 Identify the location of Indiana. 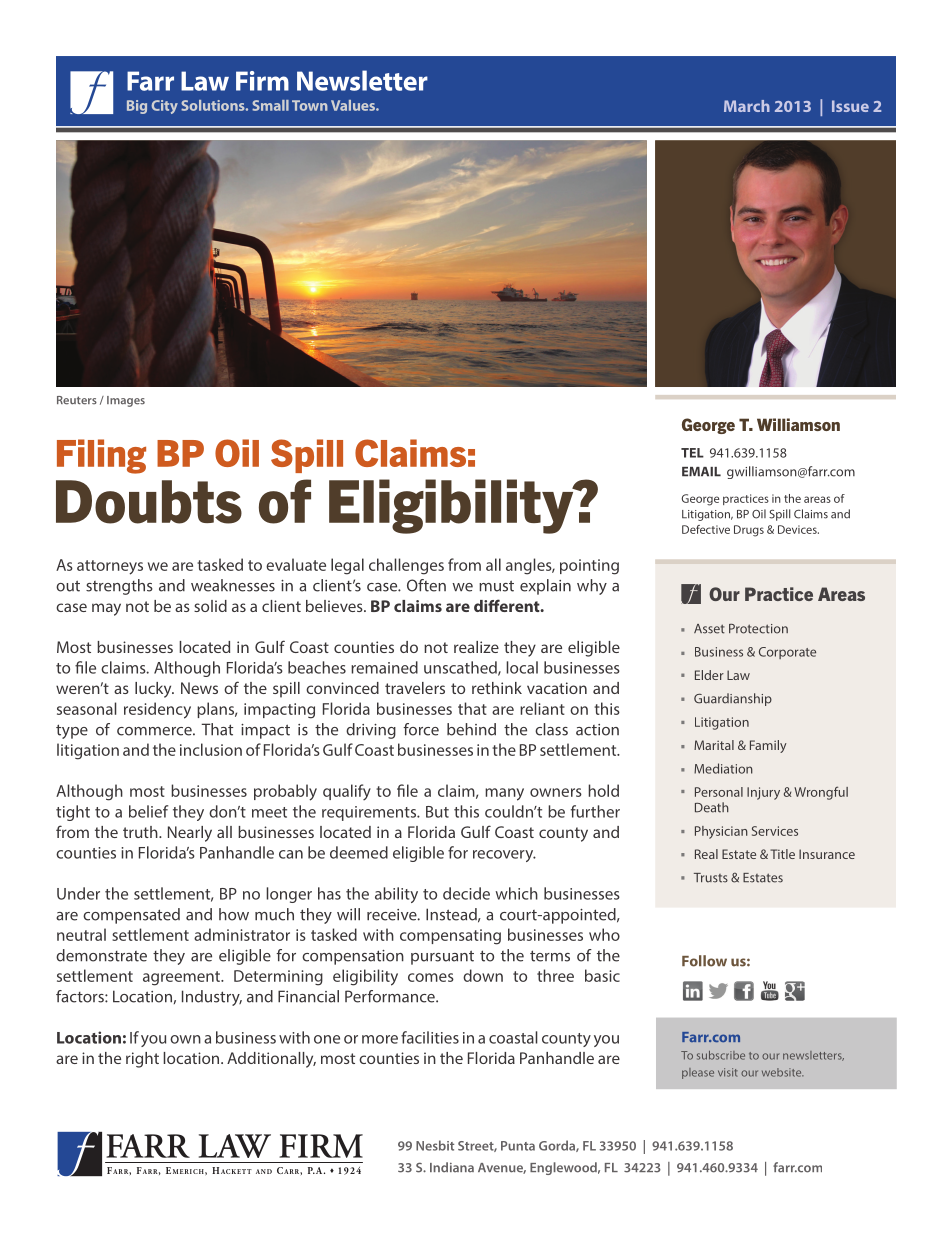
(452, 1167).
